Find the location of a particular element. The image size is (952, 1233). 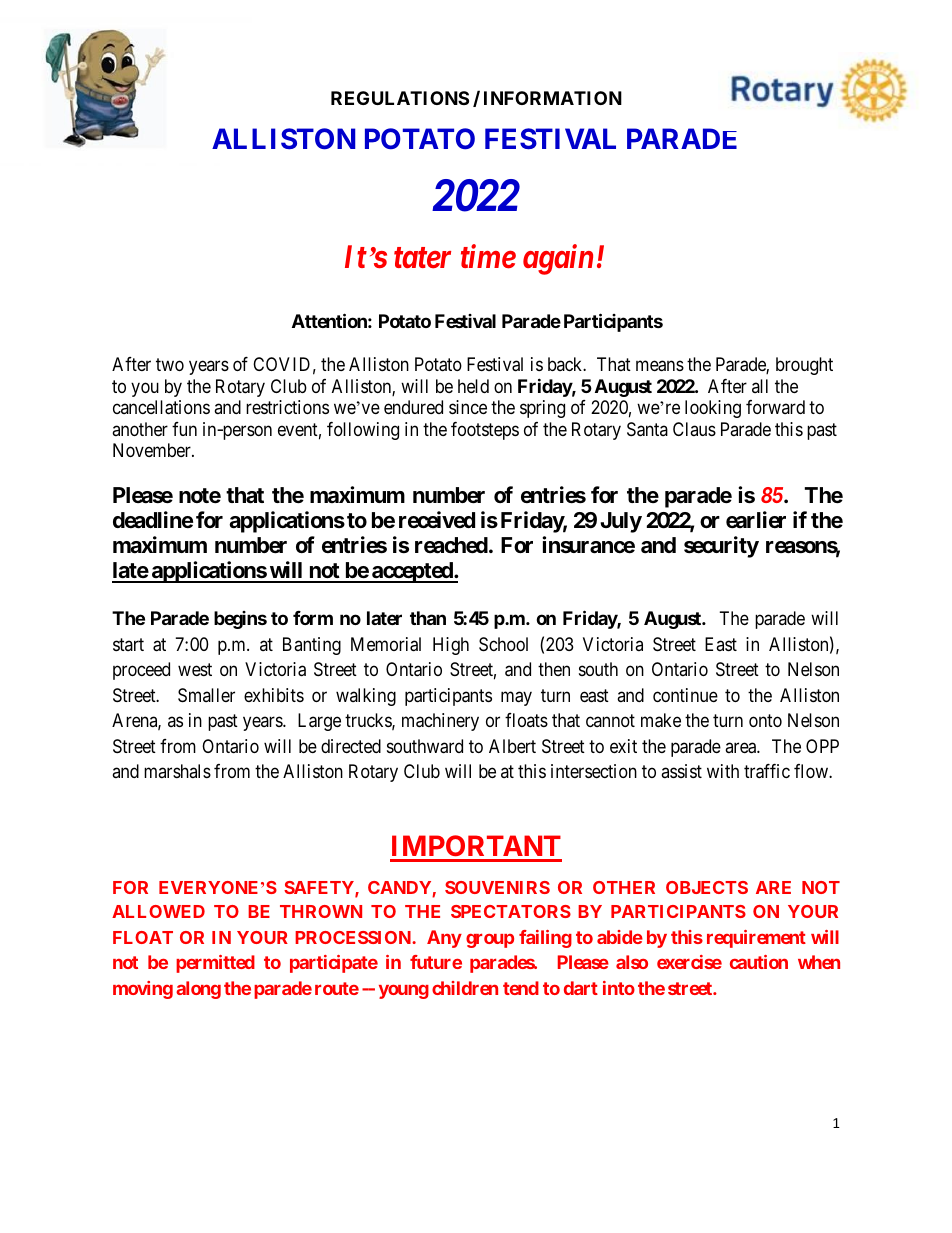

Claus is located at coordinates (694, 429).
